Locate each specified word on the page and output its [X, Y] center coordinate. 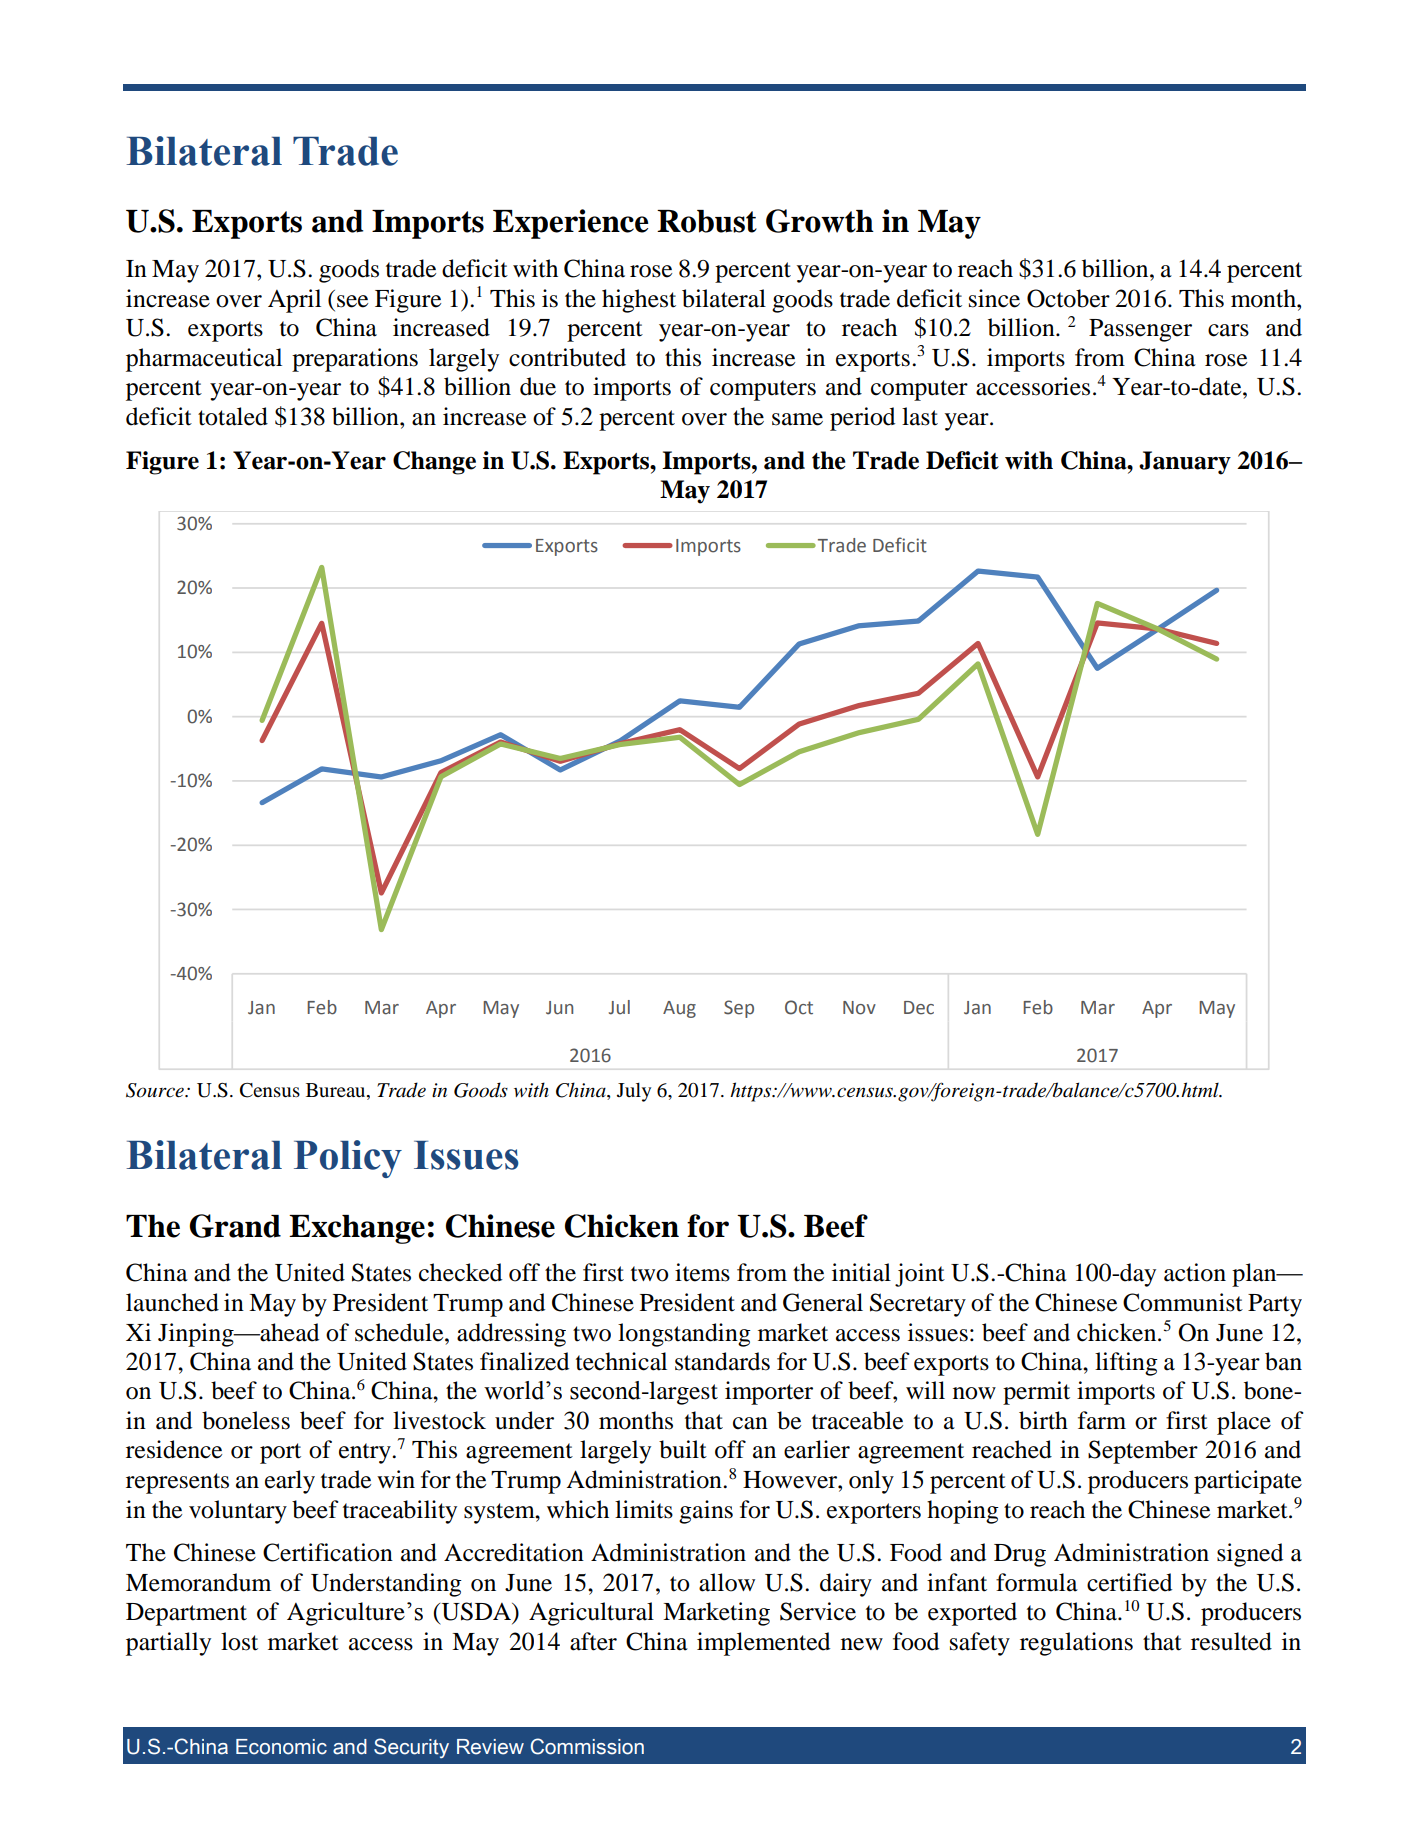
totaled [233, 416]
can [750, 1423]
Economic [281, 1747]
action [1195, 1272]
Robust [707, 221]
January [1185, 463]
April [294, 301]
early [290, 1482]
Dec [919, 1008]
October [1068, 298]
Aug [679, 1009]
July [634, 1092]
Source [156, 1090]
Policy [348, 1159]
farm [1102, 1420]
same [797, 419]
